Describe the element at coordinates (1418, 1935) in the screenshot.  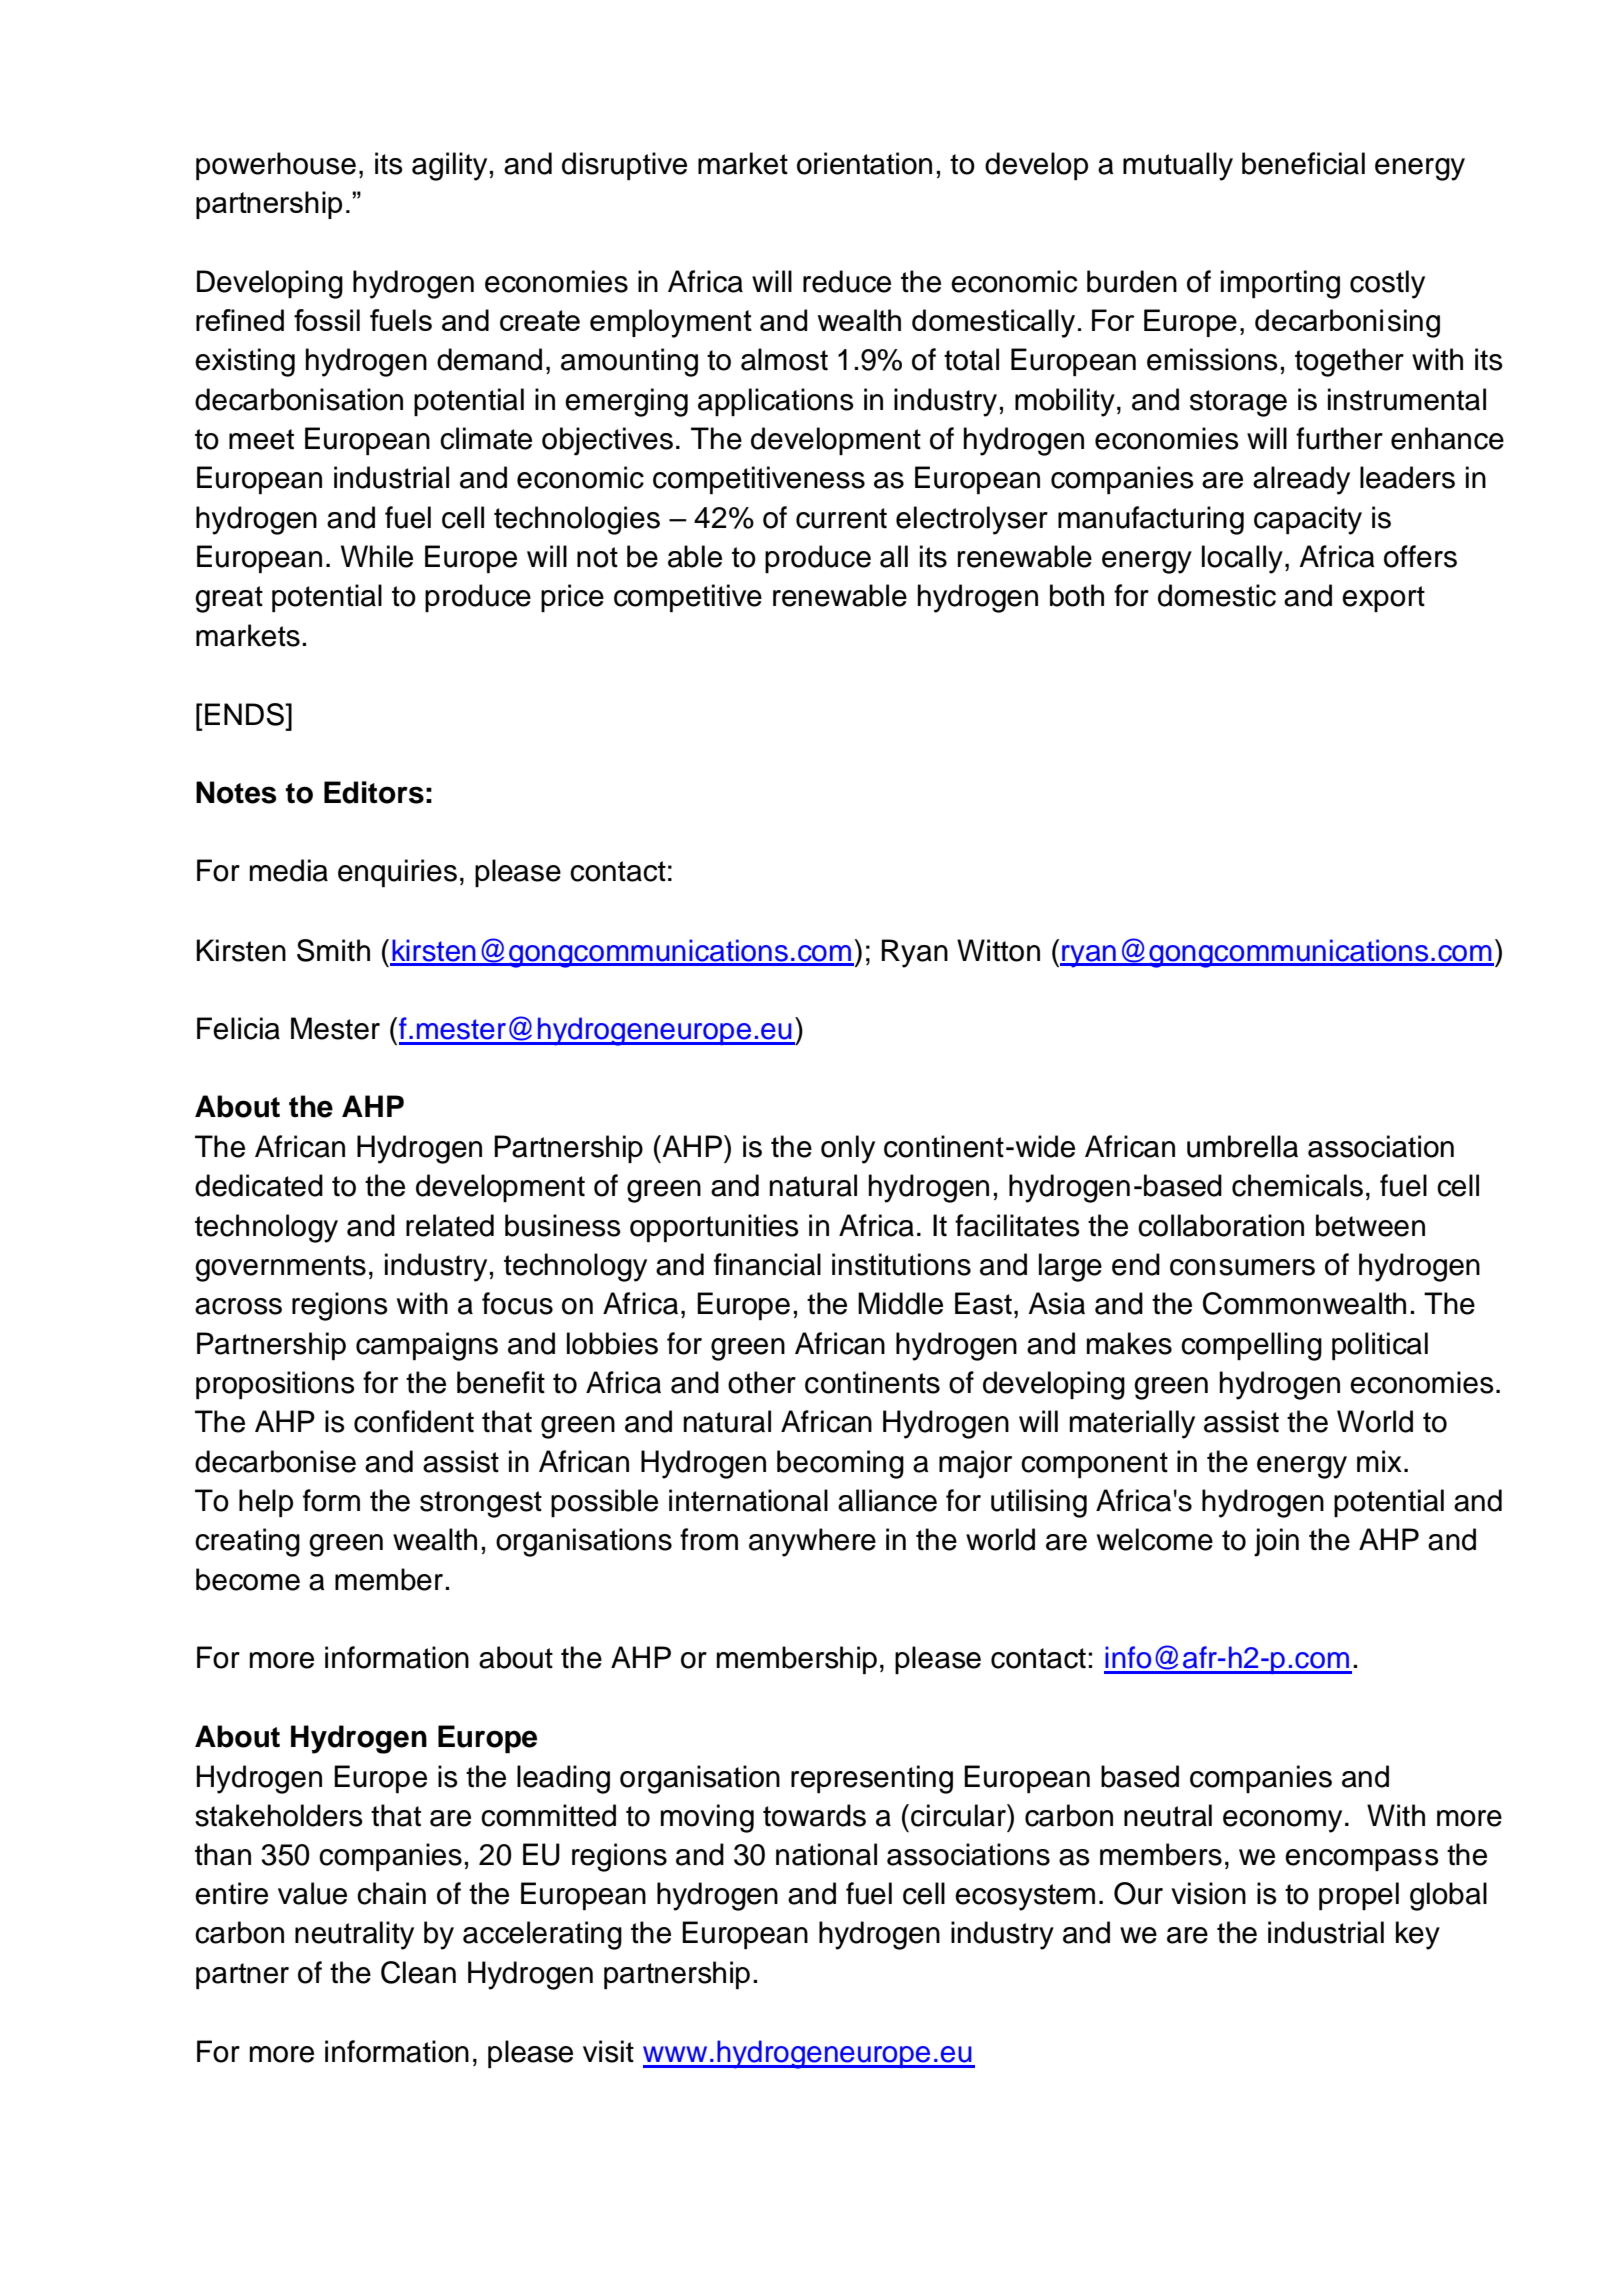
I see `key` at that location.
